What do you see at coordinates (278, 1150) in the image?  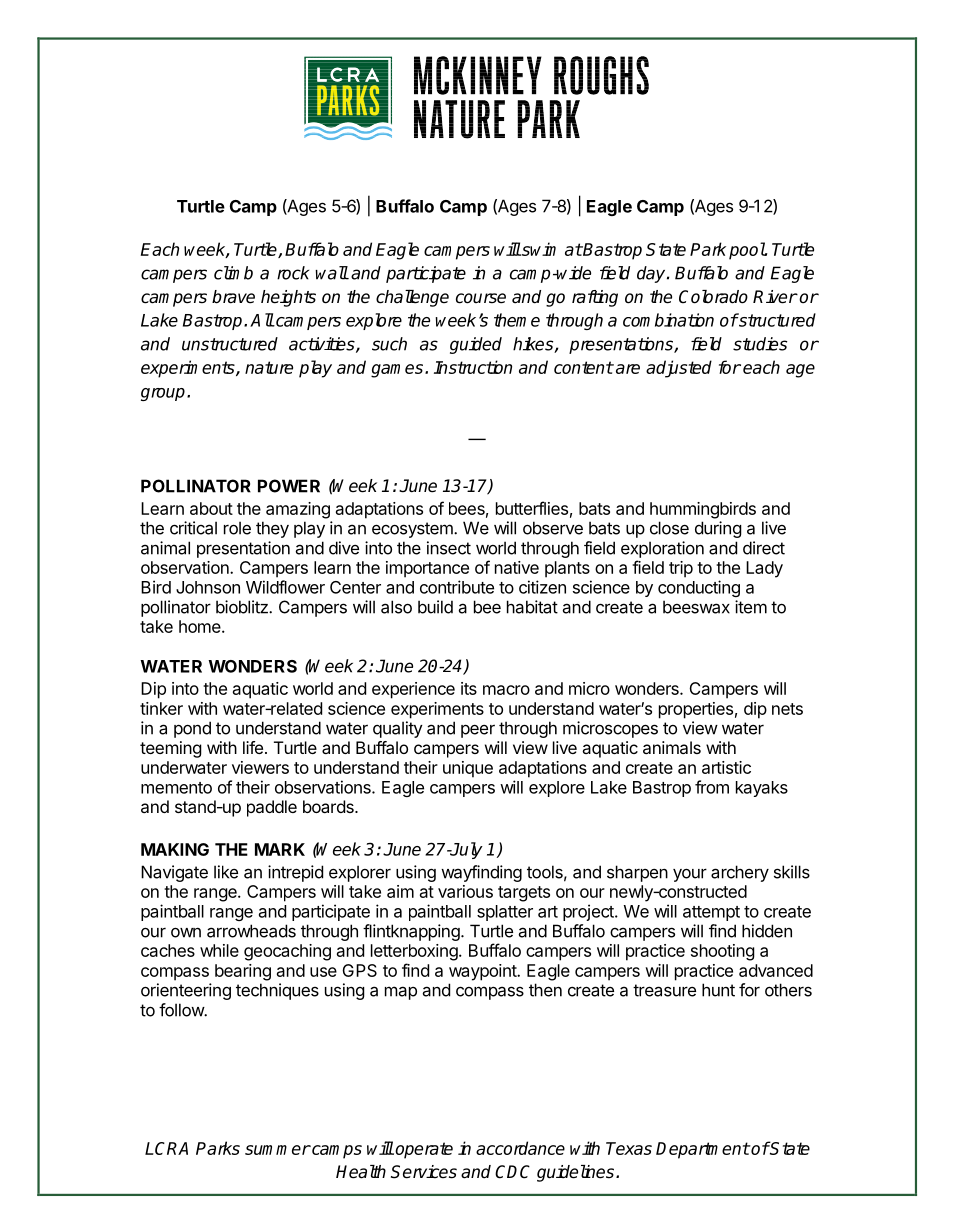 I see `summer` at bounding box center [278, 1150].
